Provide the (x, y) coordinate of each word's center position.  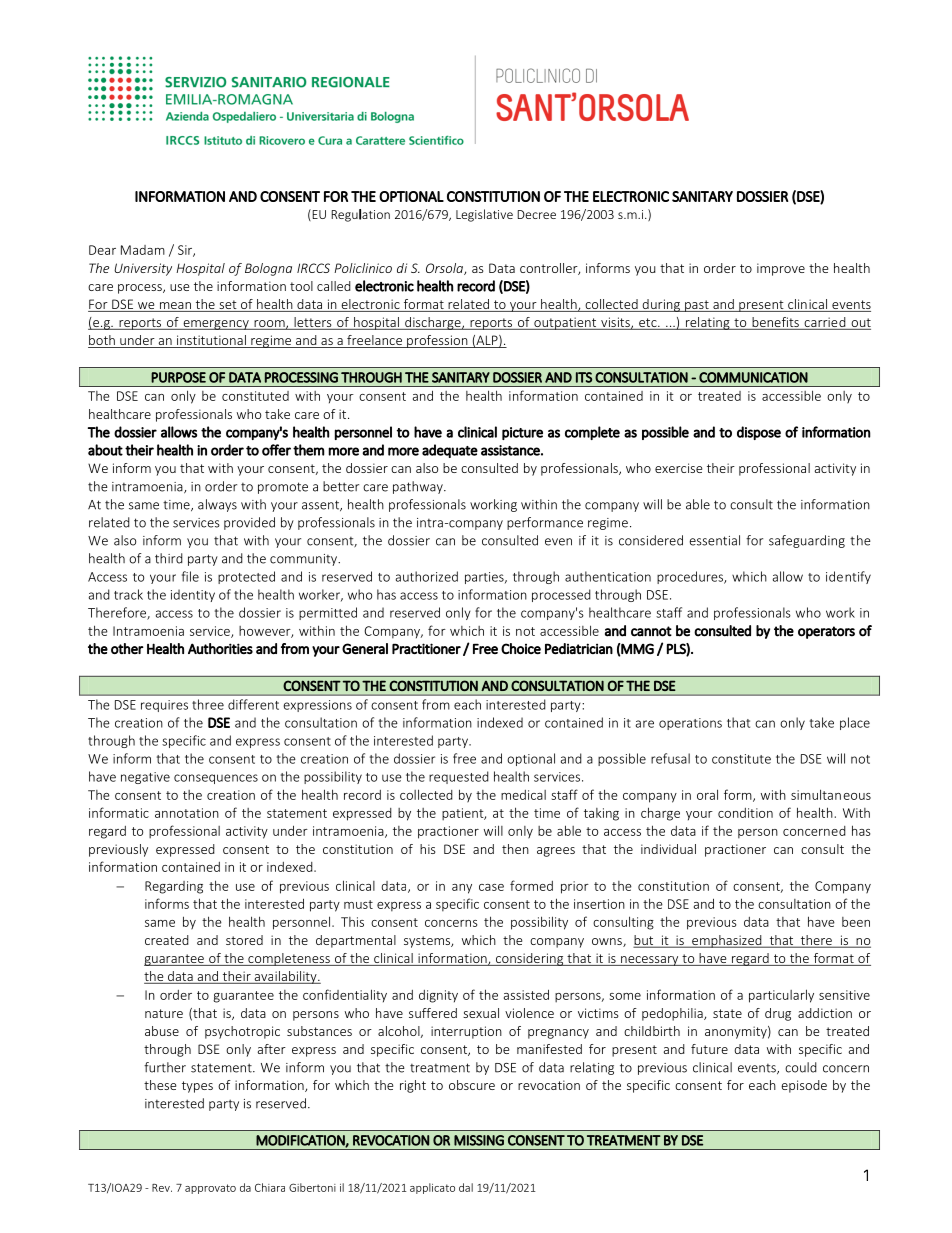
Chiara (270, 1187)
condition (745, 813)
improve (781, 269)
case (491, 887)
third (169, 558)
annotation (187, 813)
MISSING (479, 1140)
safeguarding (807, 541)
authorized (427, 576)
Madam (143, 250)
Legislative (484, 215)
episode (804, 1086)
